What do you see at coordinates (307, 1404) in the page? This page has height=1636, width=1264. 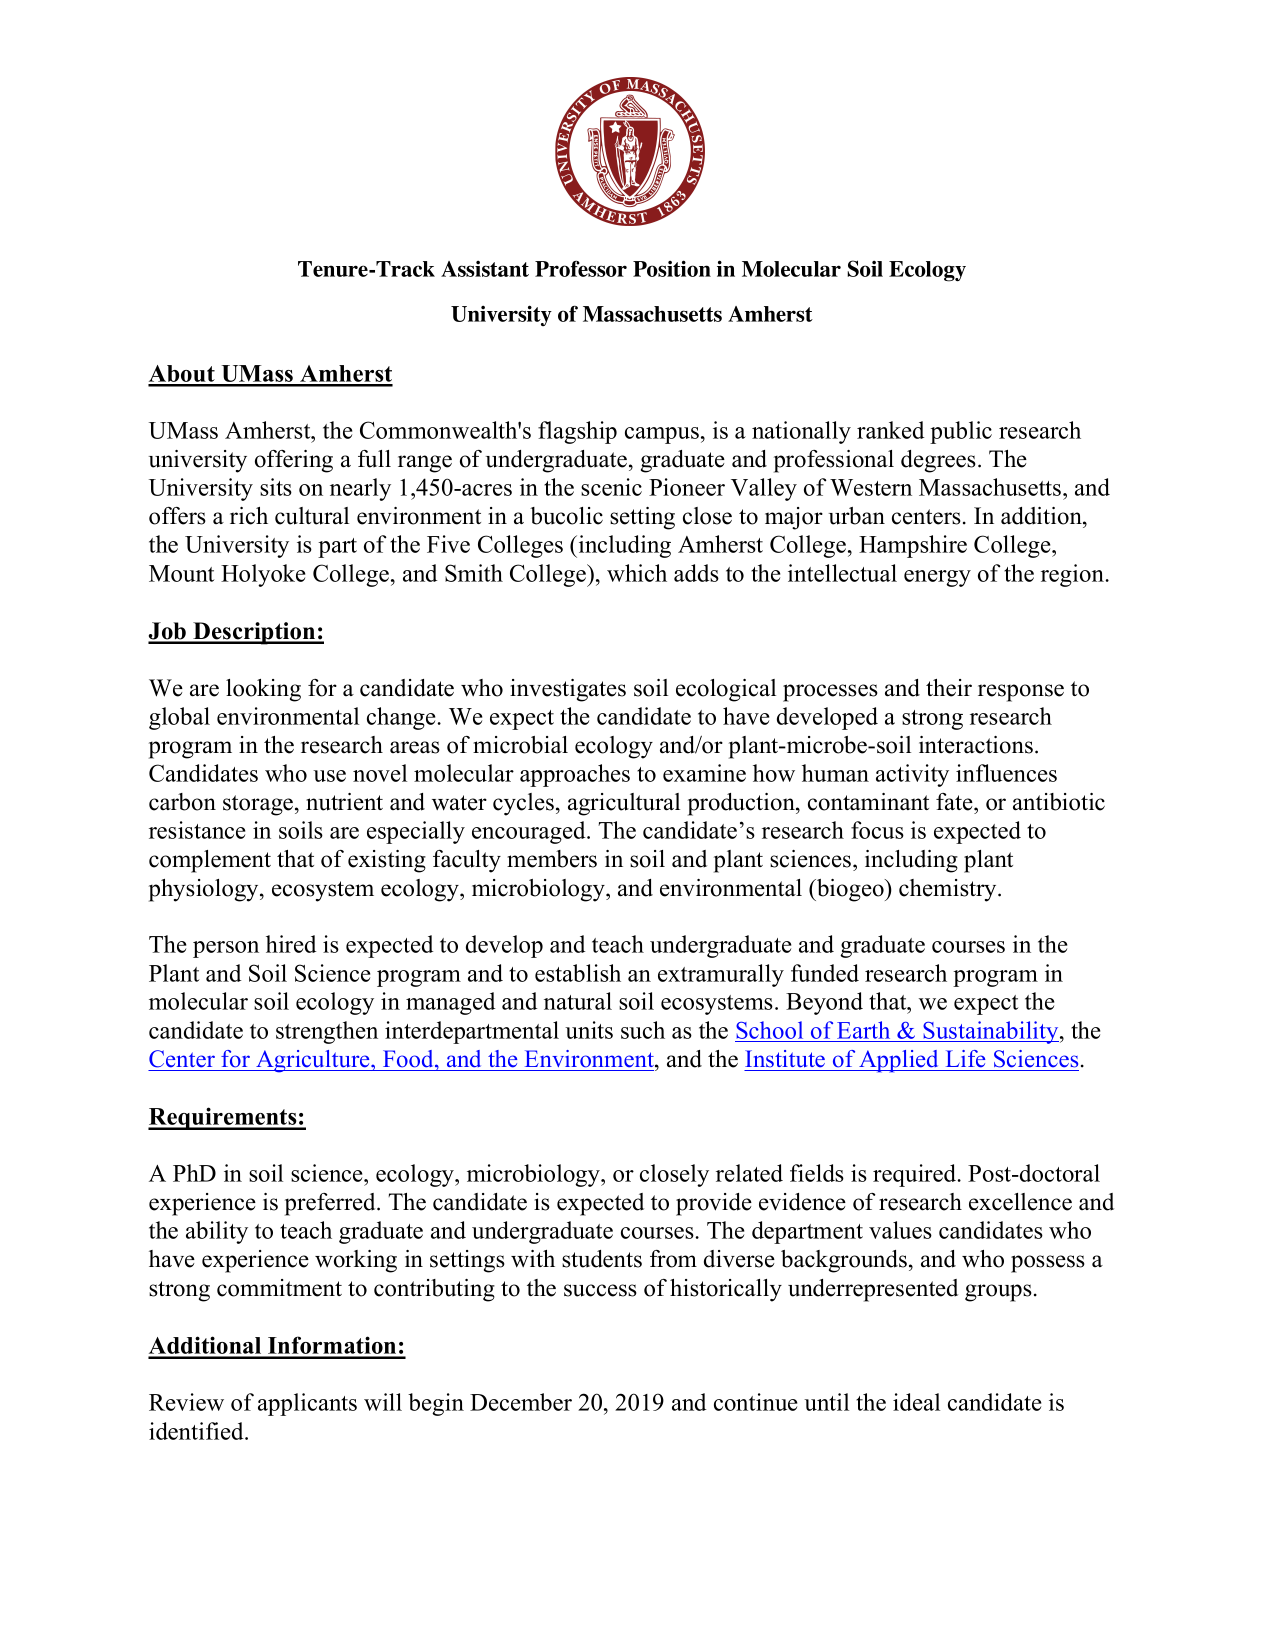 I see `applicants` at bounding box center [307, 1404].
